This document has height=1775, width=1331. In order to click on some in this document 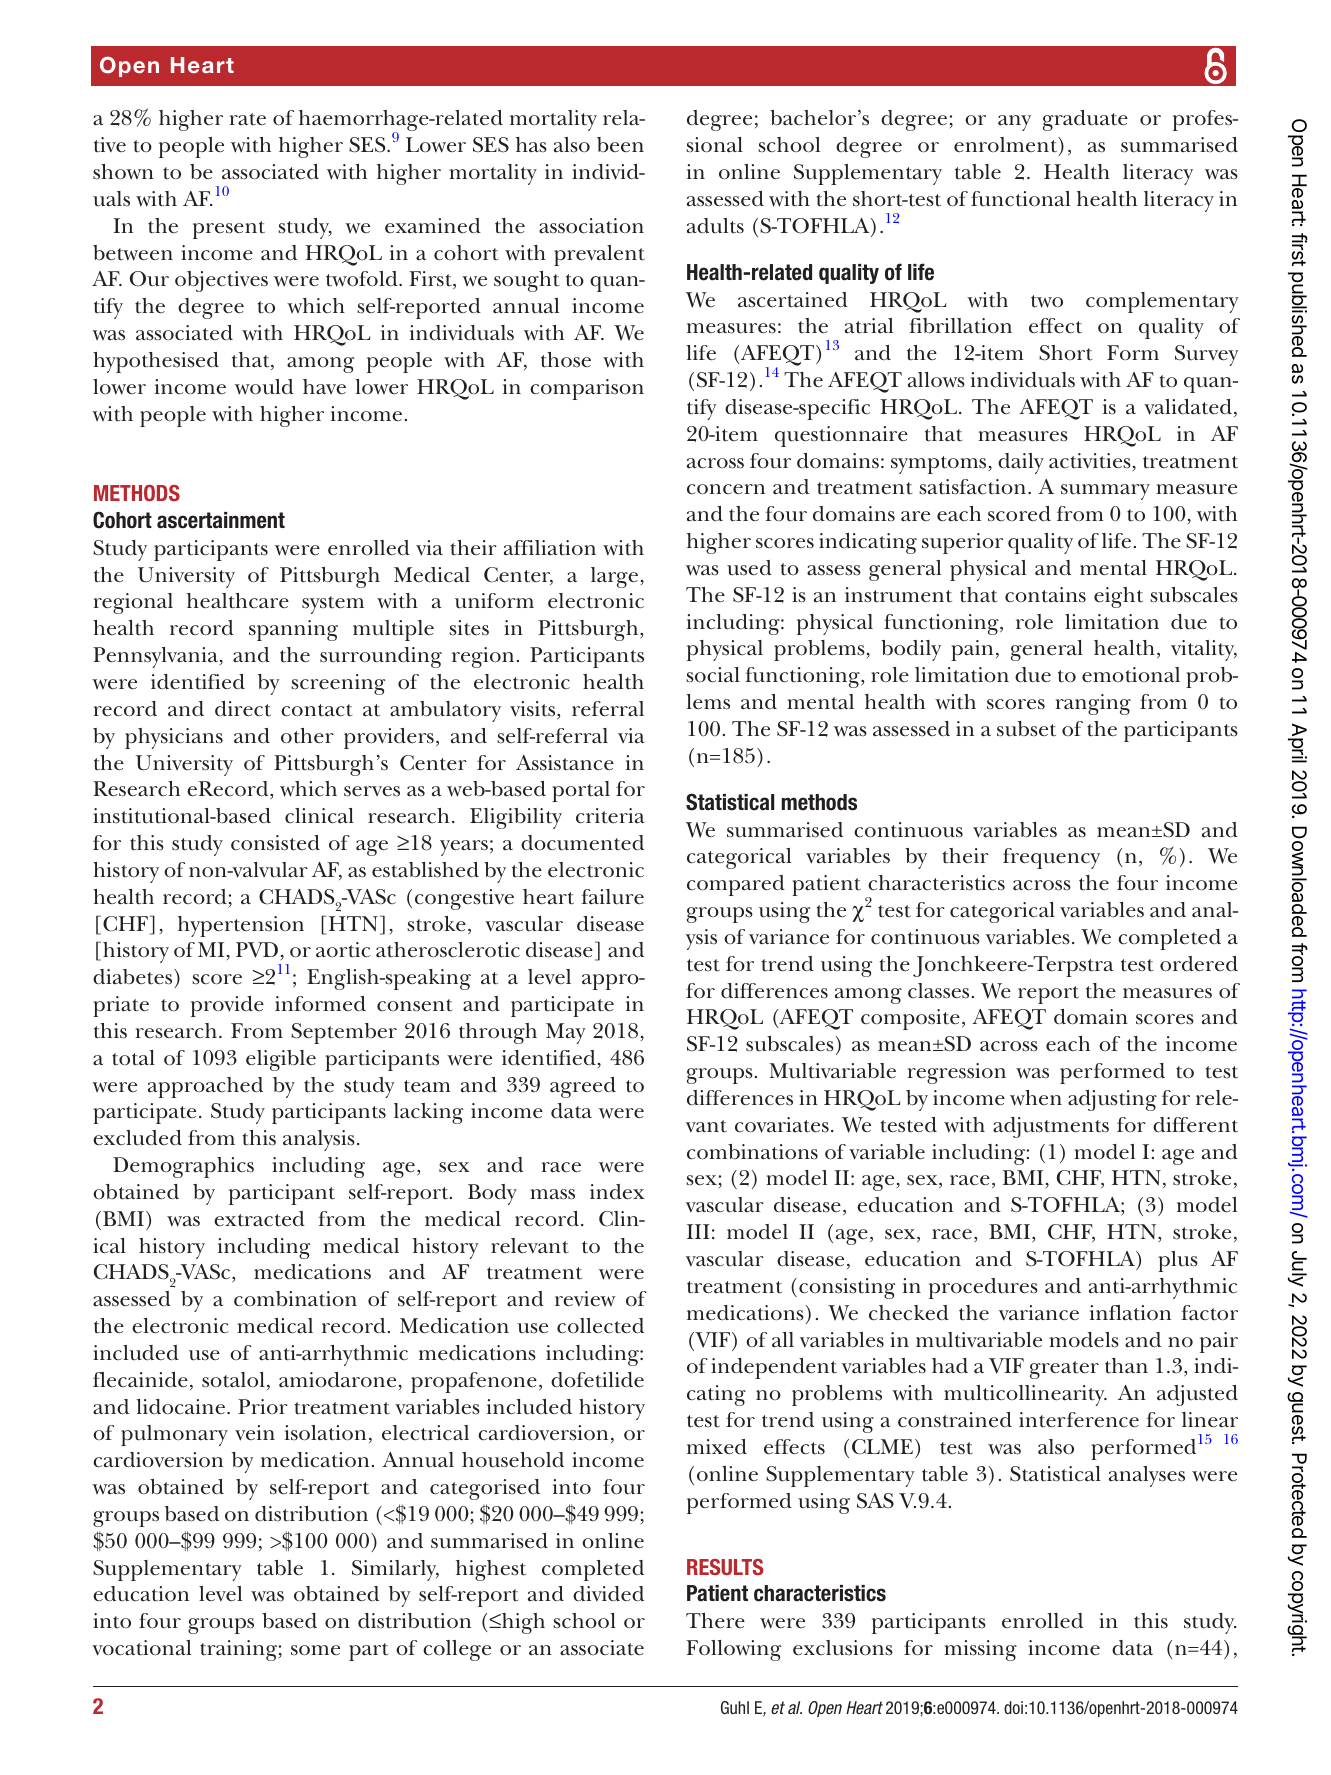, I will do `click(315, 1650)`.
